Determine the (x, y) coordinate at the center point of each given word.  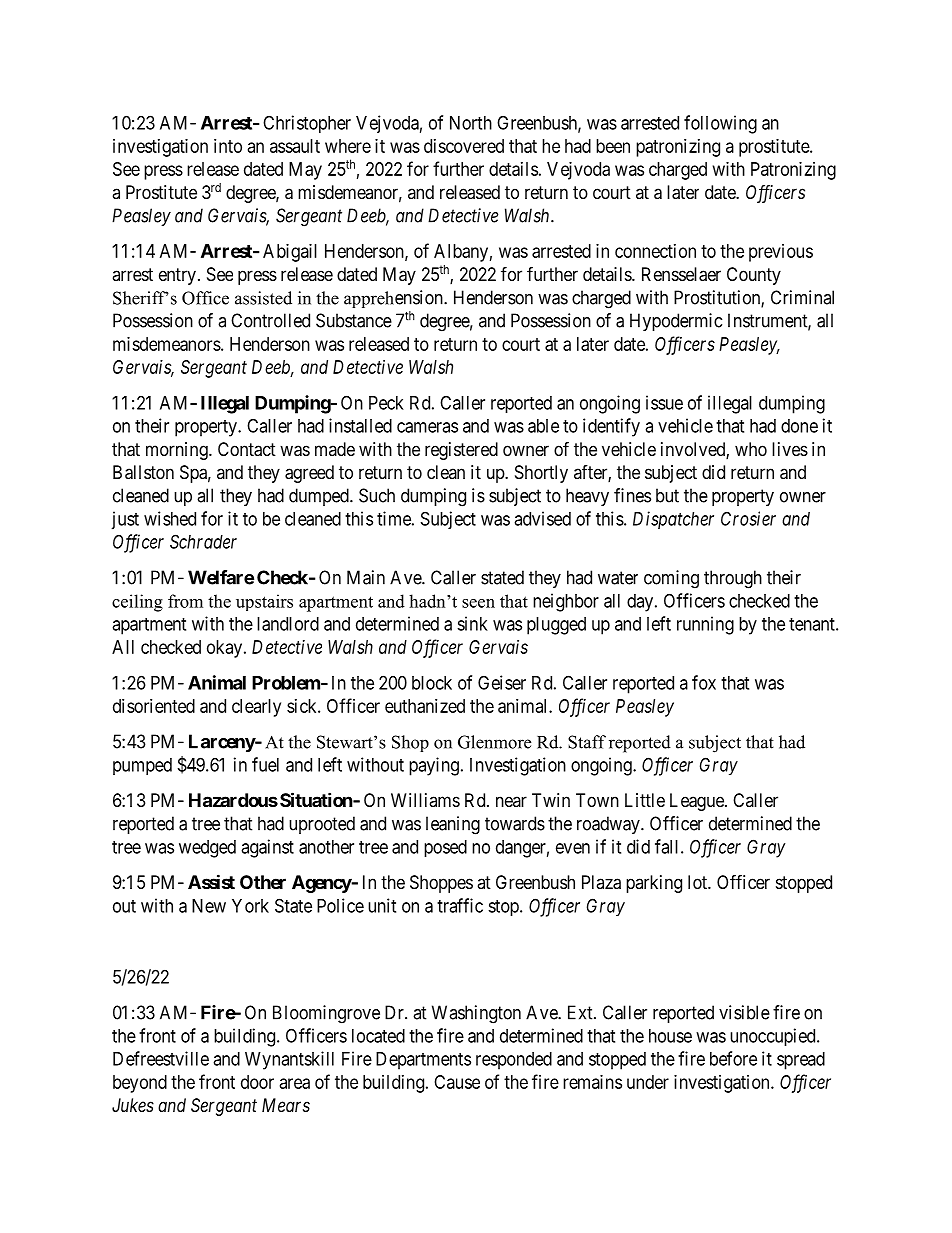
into (228, 146)
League (698, 802)
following (720, 124)
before (733, 1058)
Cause (457, 1082)
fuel (265, 764)
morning (178, 451)
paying (434, 766)
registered (461, 451)
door (257, 1082)
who (751, 449)
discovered (464, 146)
